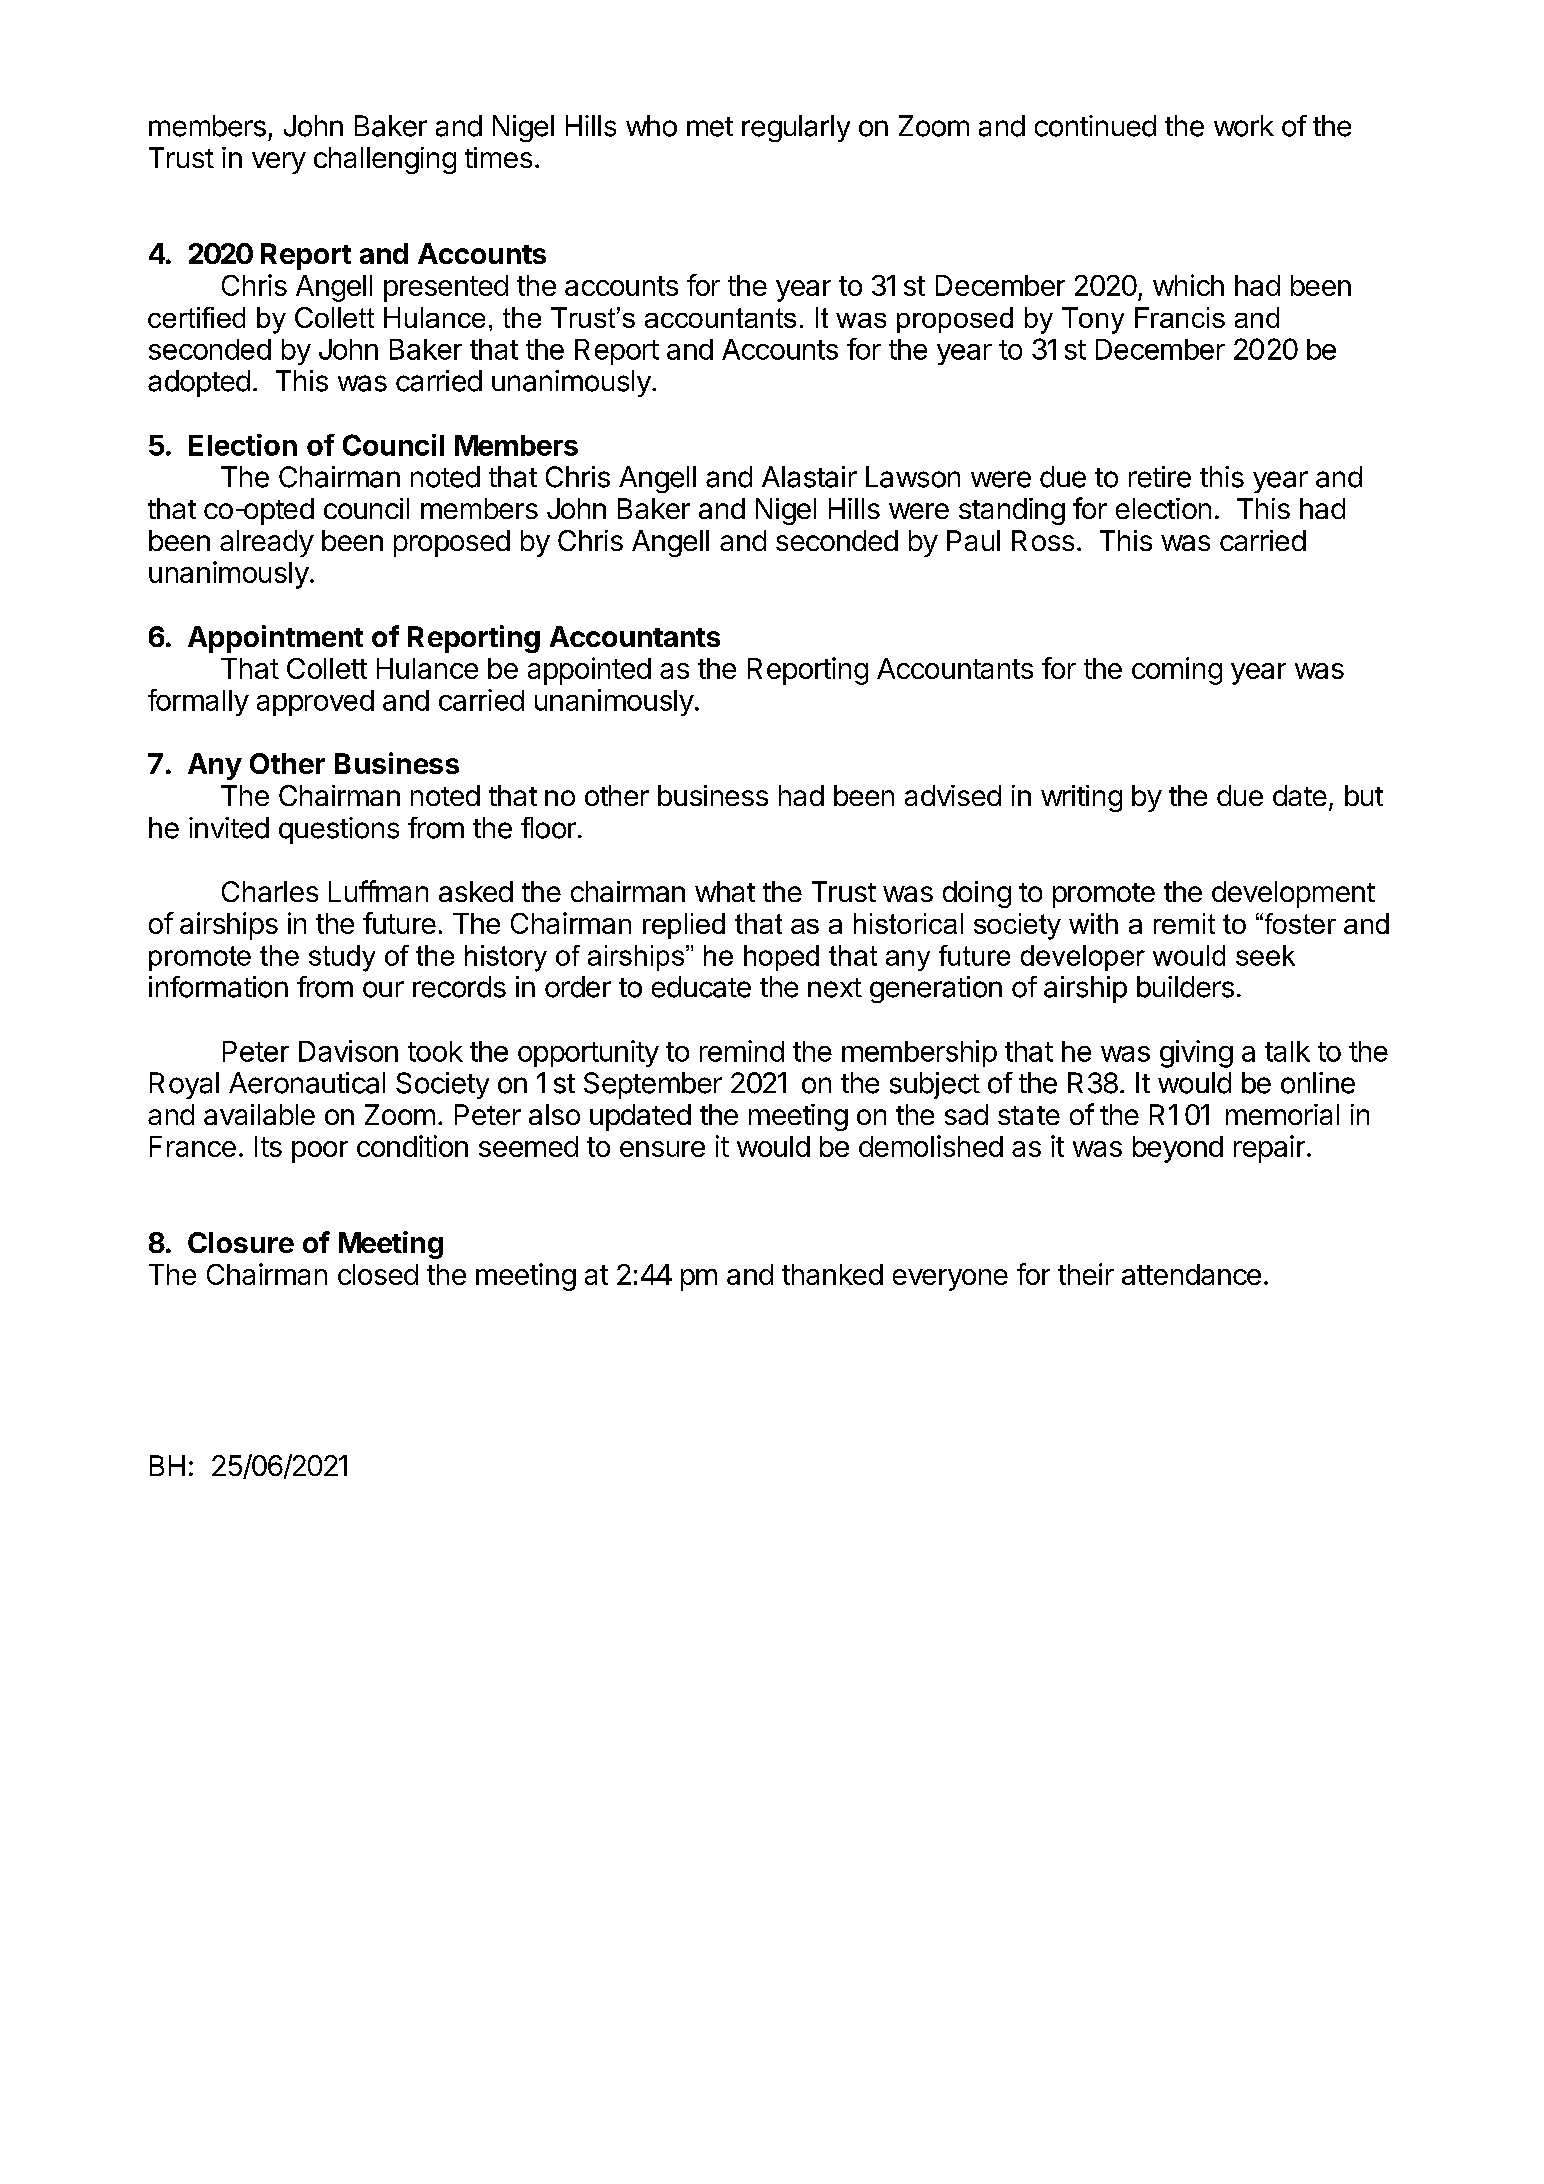 The height and width of the page is (2184, 1544). What do you see at coordinates (275, 639) in the page?
I see `Appointment` at bounding box center [275, 639].
